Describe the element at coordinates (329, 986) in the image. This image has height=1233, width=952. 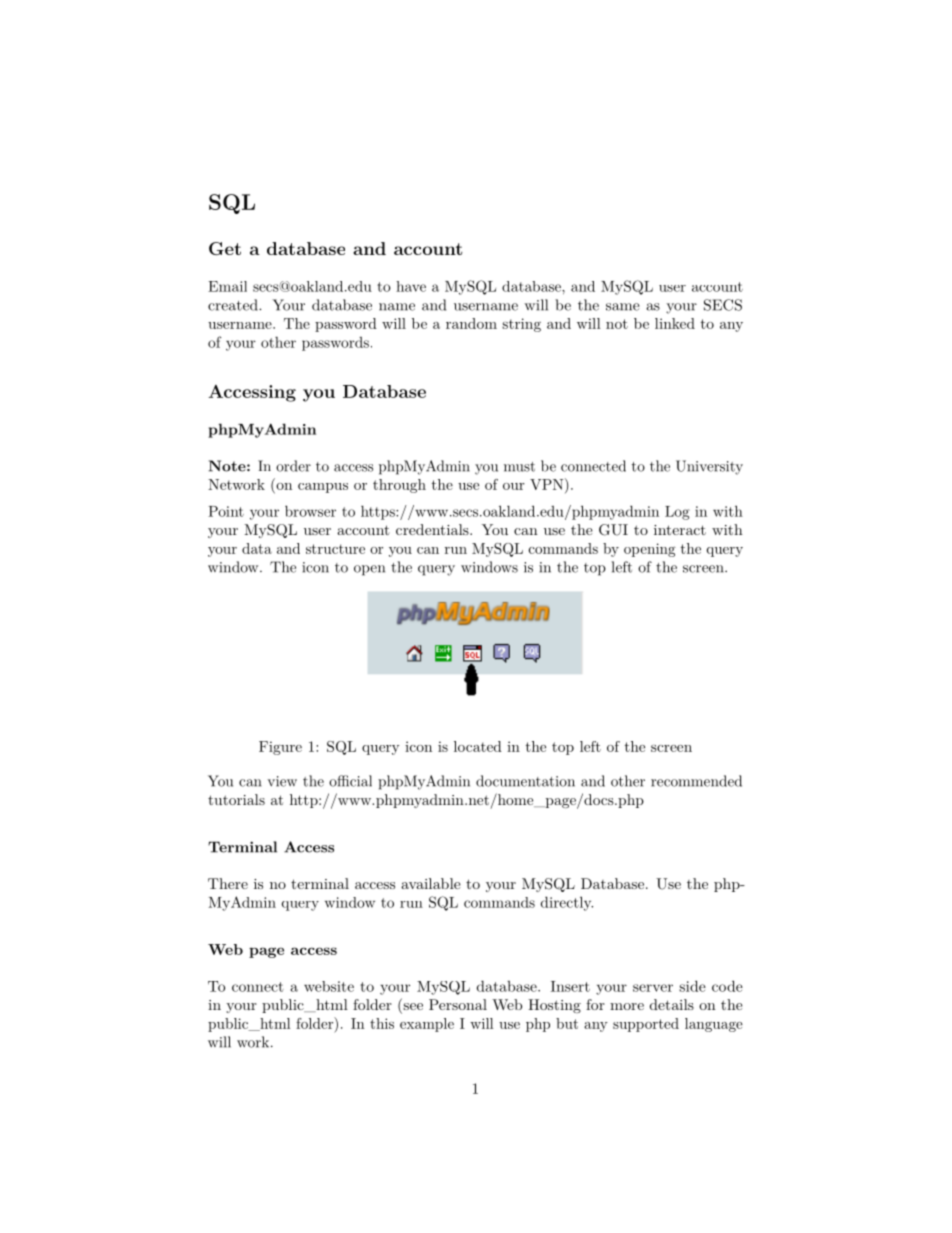
I see `website` at that location.
